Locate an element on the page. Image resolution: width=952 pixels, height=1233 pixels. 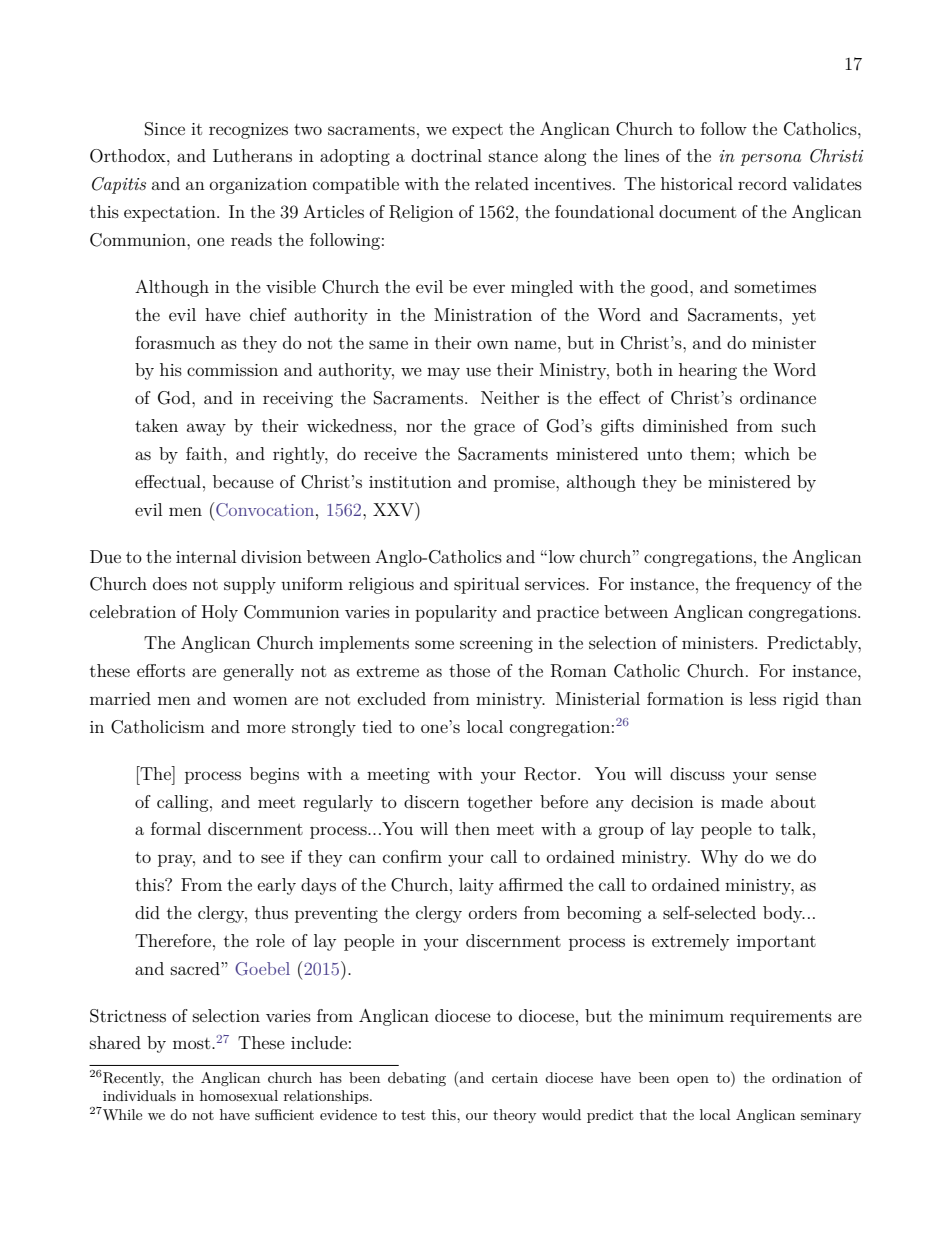
Since is located at coordinates (165, 129).
